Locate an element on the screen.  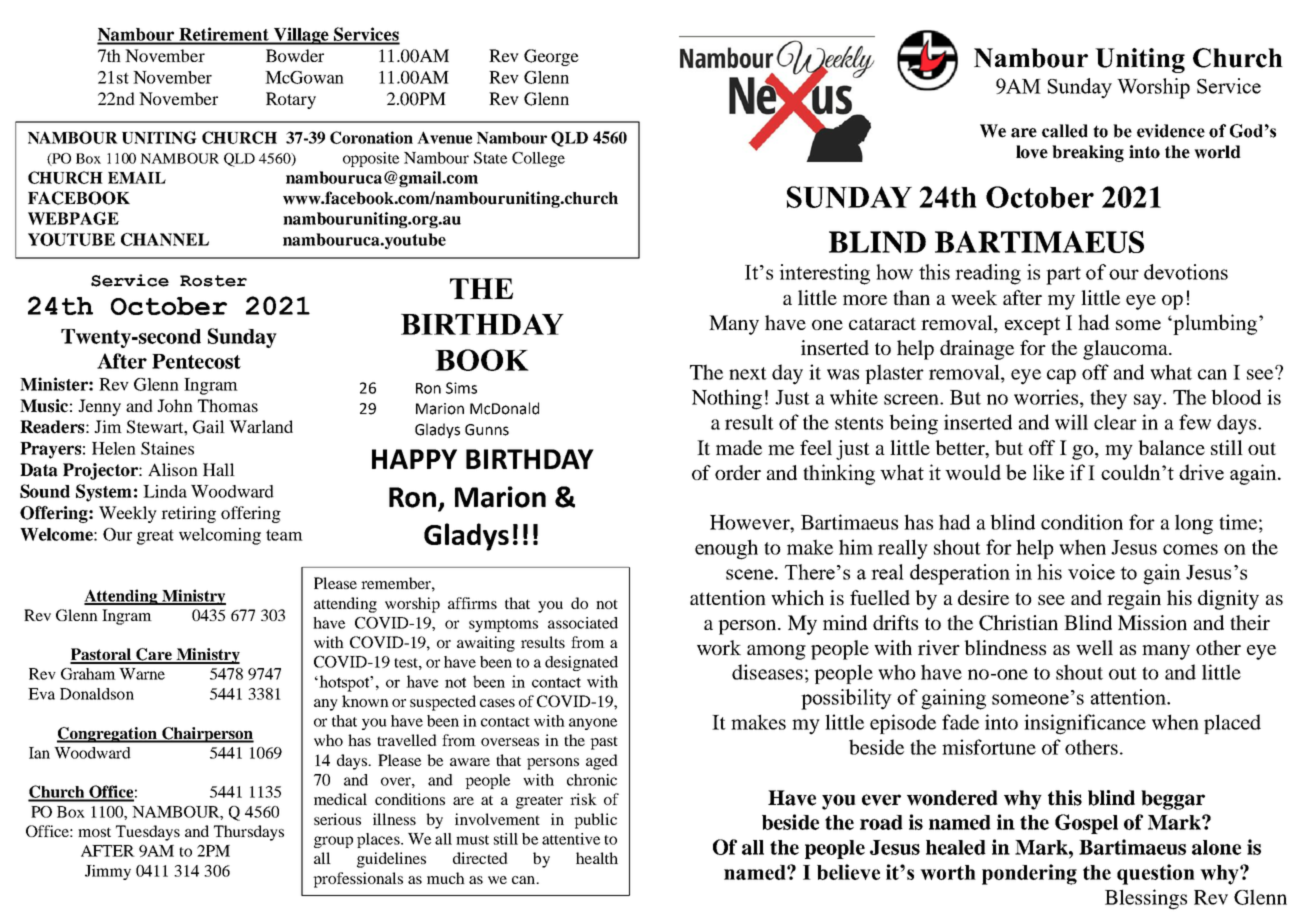
George is located at coordinates (551, 57).
